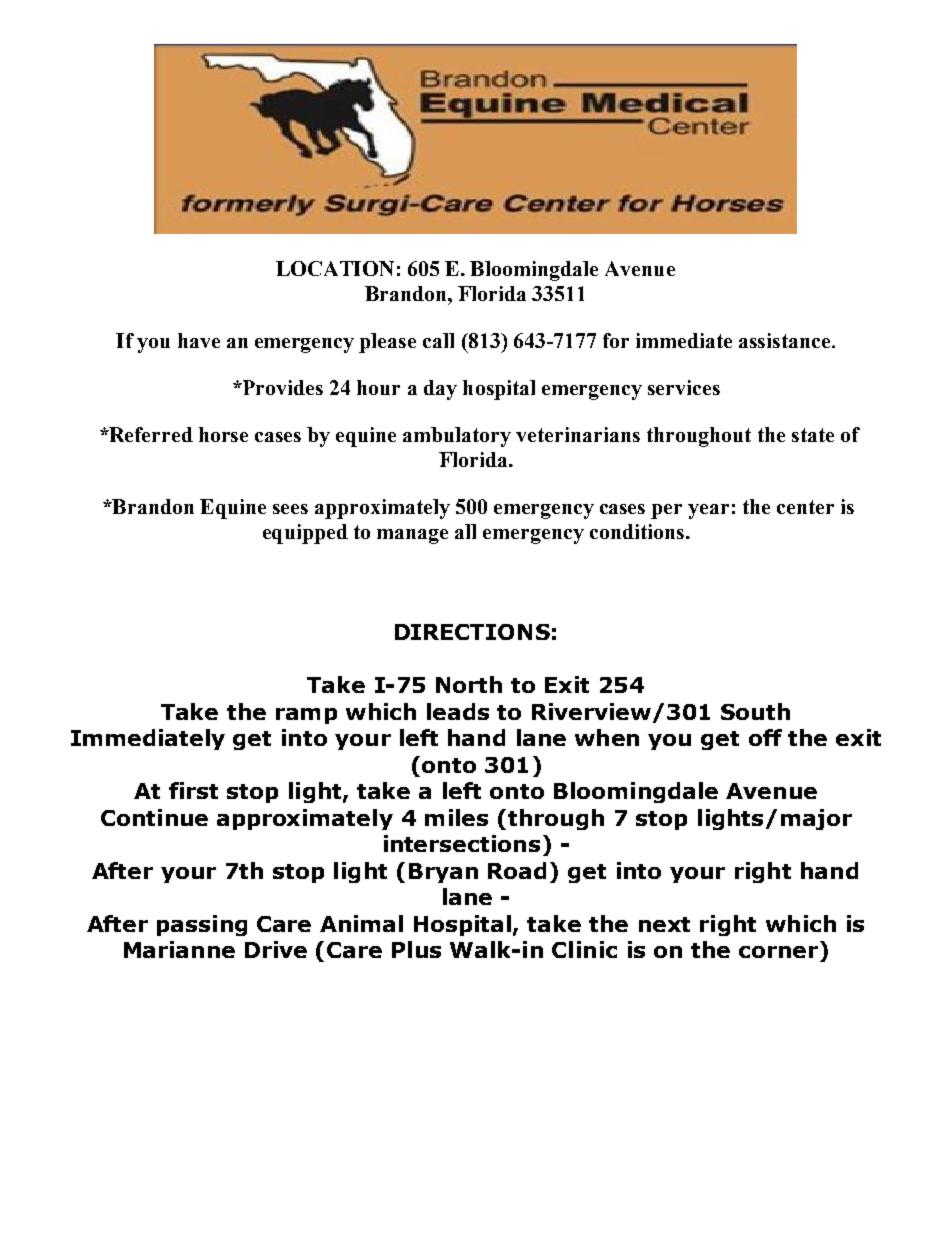  Describe the element at coordinates (306, 716) in the screenshot. I see `ramp` at that location.
